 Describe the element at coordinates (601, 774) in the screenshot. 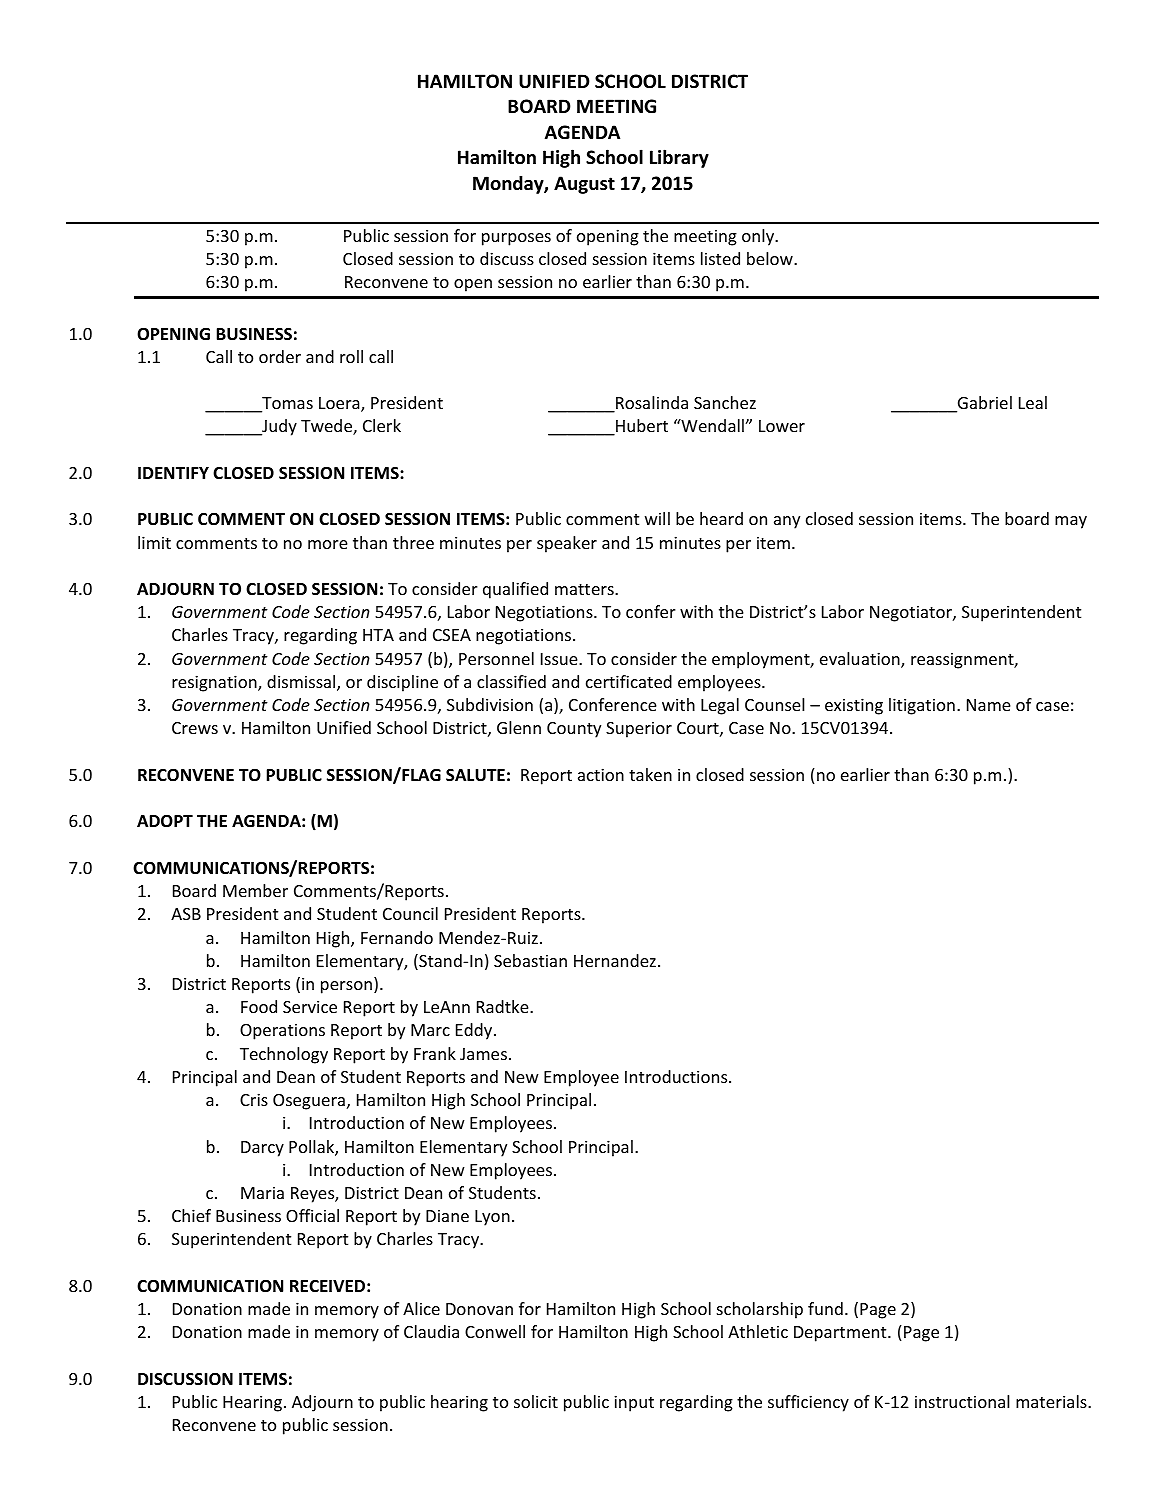

I see `action` at that location.
